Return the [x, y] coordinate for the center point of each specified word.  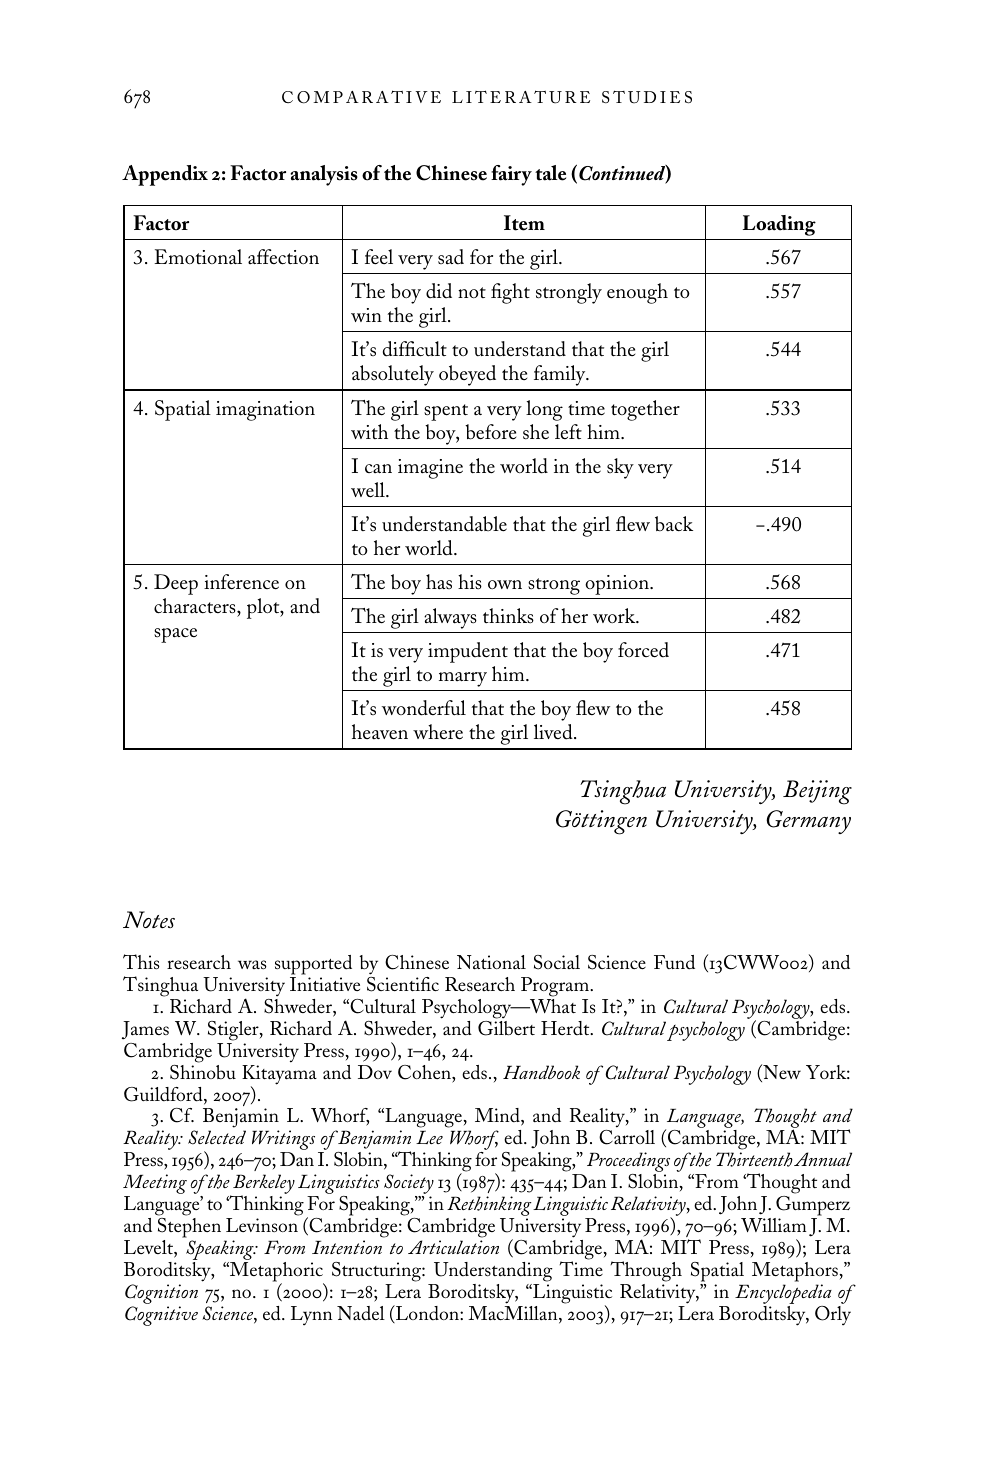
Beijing [817, 792]
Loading [779, 225]
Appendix [165, 175]
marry [463, 679]
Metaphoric [276, 1273]
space [175, 635]
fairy [511, 175]
